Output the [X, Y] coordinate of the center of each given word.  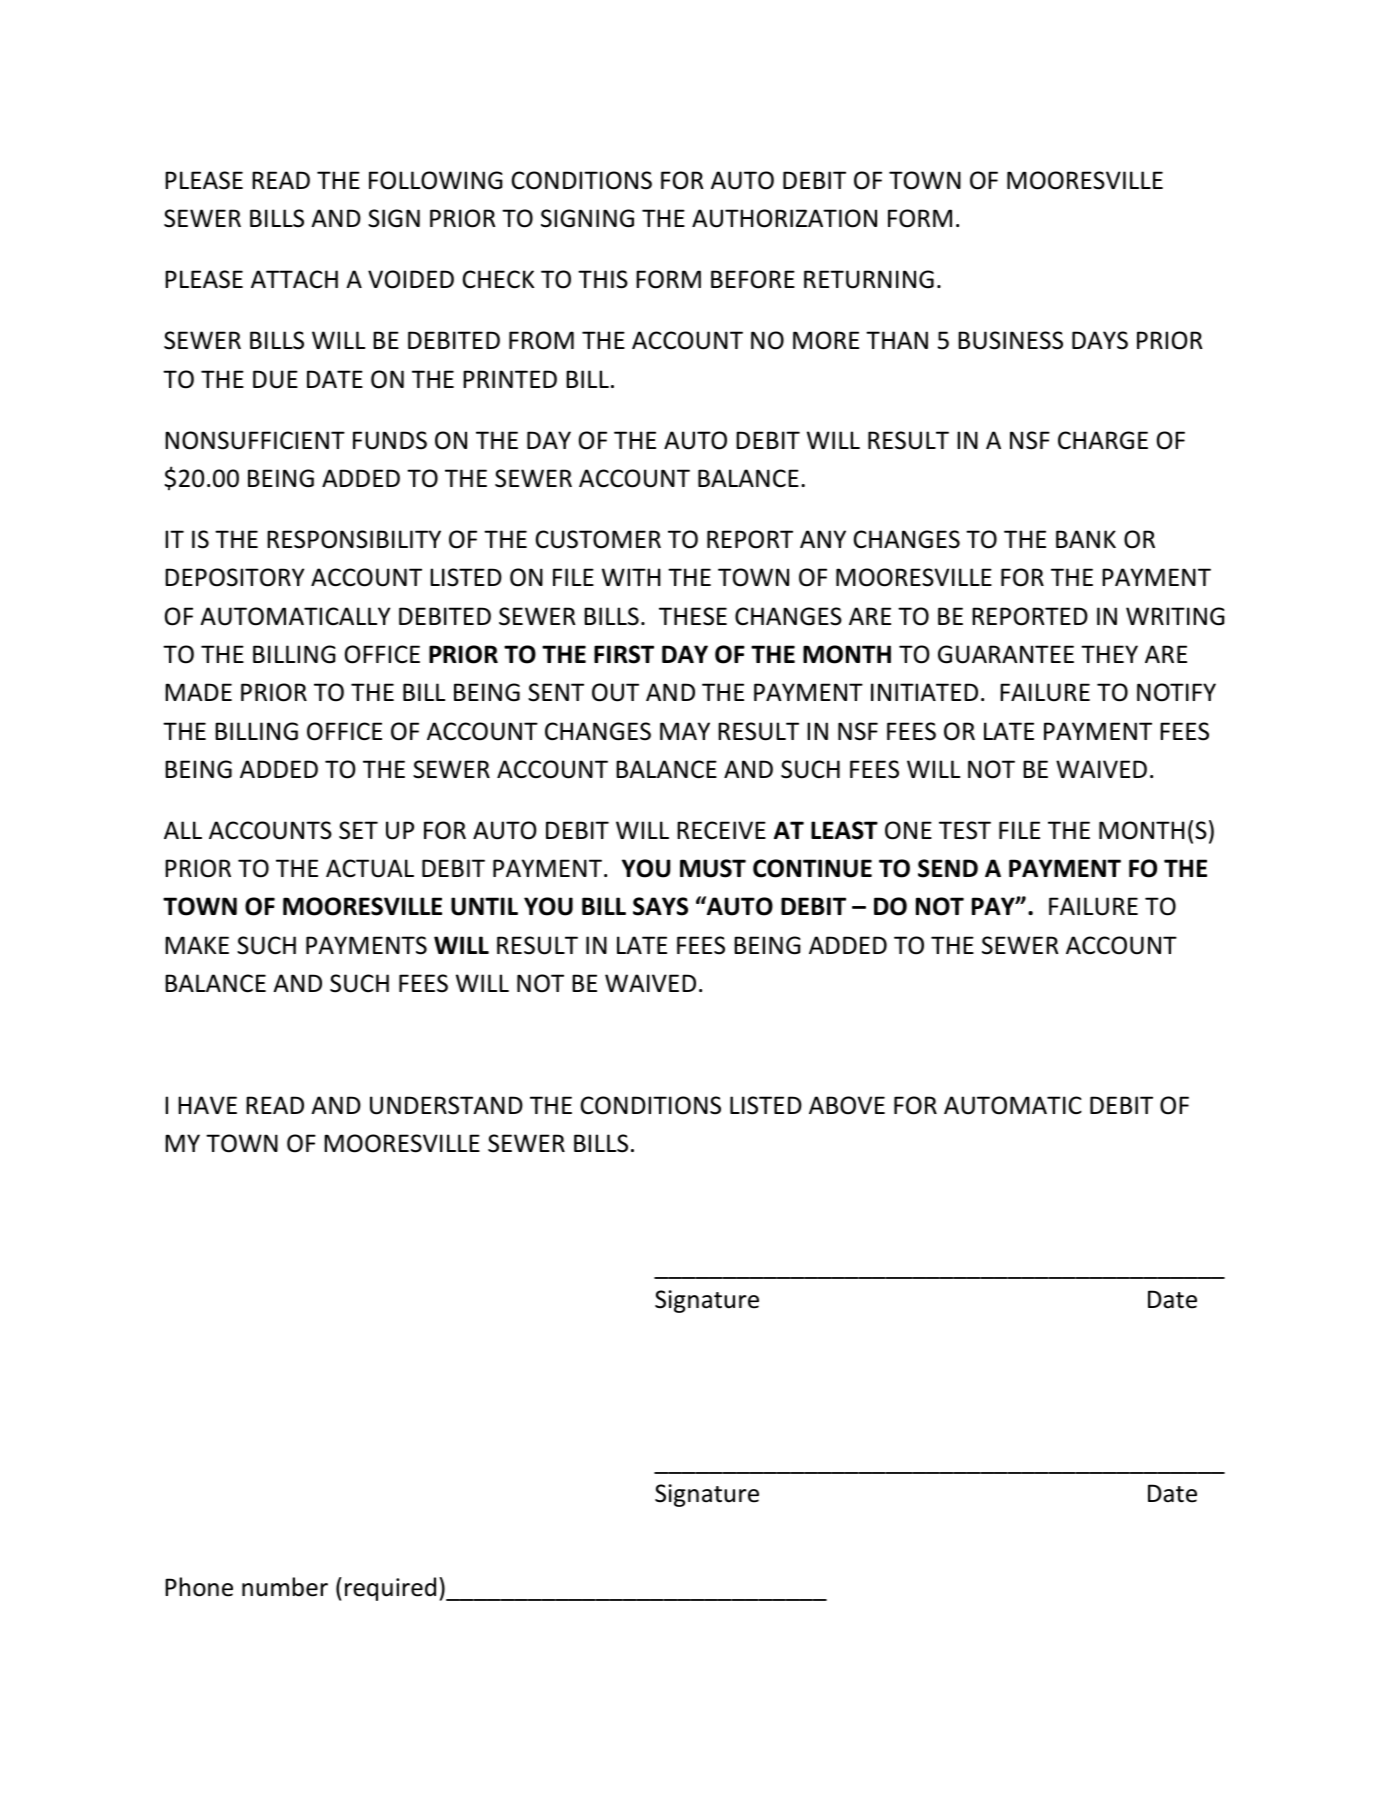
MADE [198, 692]
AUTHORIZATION [784, 218]
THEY [1109, 654]
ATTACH [294, 279]
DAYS [1100, 340]
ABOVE [847, 1105]
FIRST [624, 654]
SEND [948, 868]
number [285, 1587]
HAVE [207, 1105]
